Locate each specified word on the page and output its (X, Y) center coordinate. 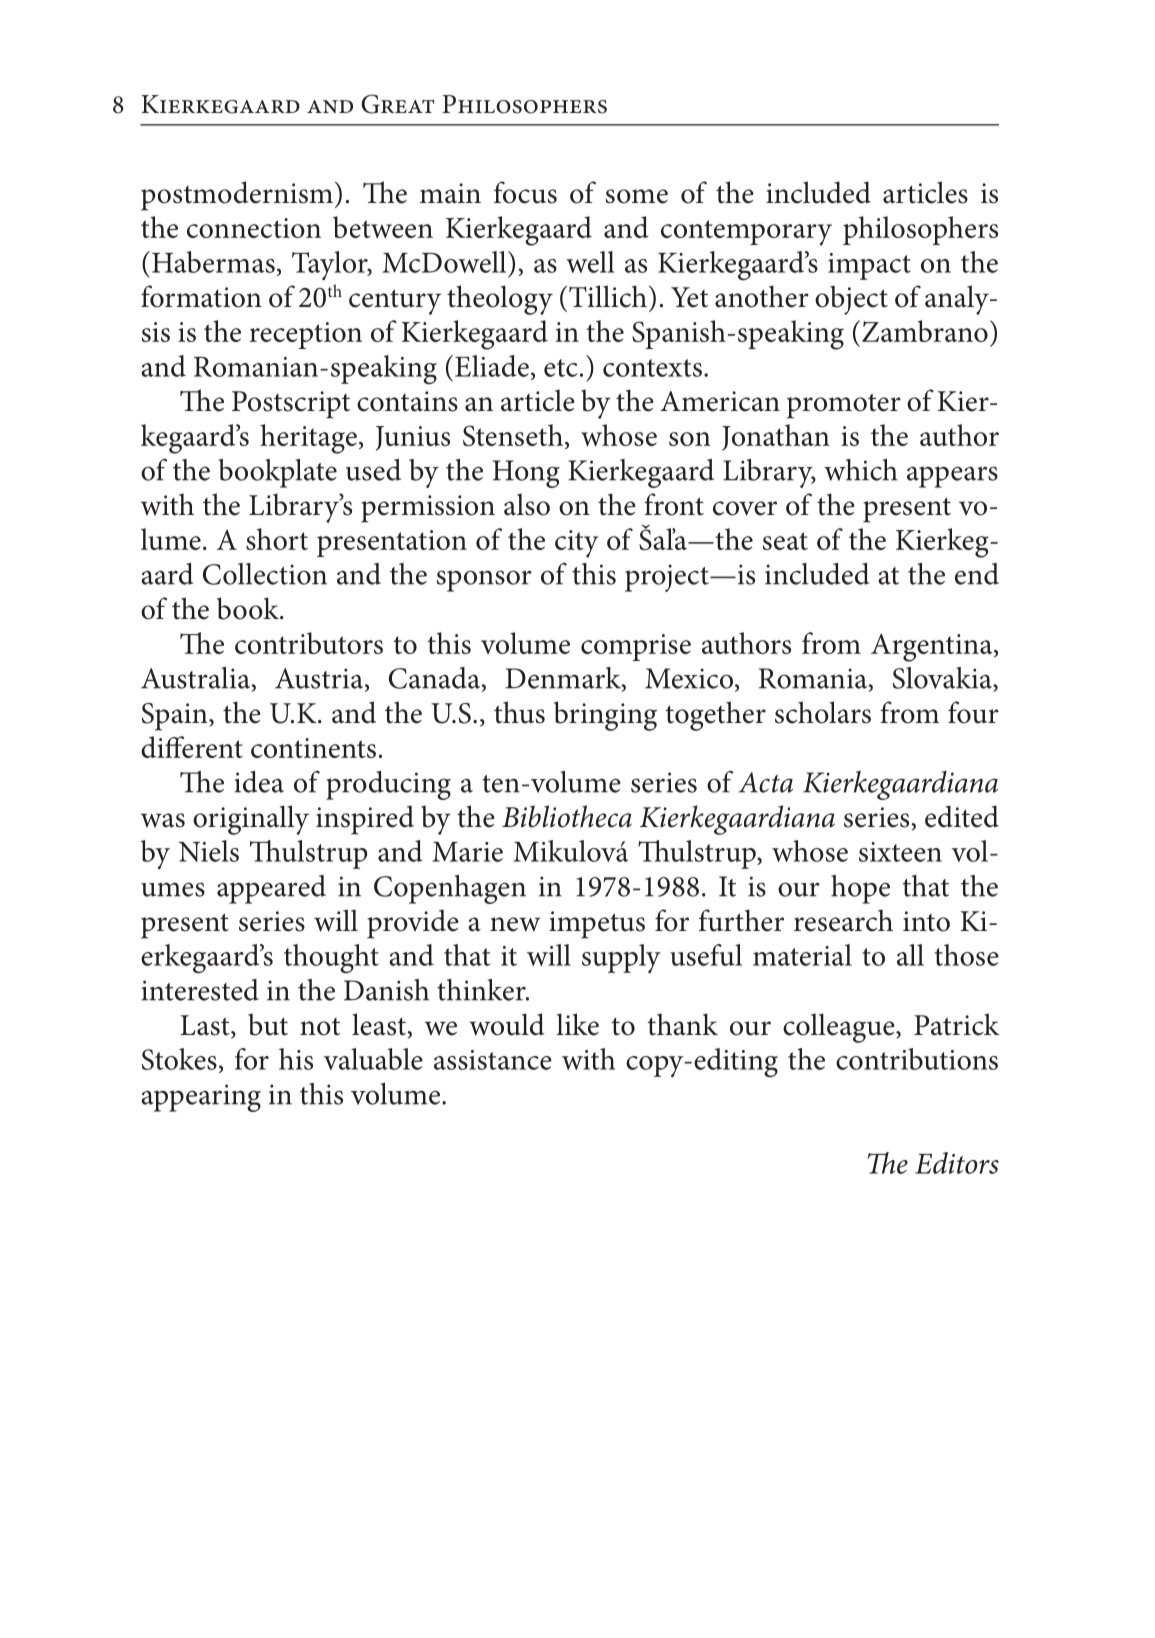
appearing (201, 1098)
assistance (493, 1060)
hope (860, 889)
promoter (844, 406)
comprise (636, 647)
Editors (957, 1163)
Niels (209, 851)
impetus (597, 925)
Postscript (291, 405)
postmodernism (237, 196)
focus (525, 192)
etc (561, 368)
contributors (309, 643)
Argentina (933, 648)
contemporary (746, 233)
